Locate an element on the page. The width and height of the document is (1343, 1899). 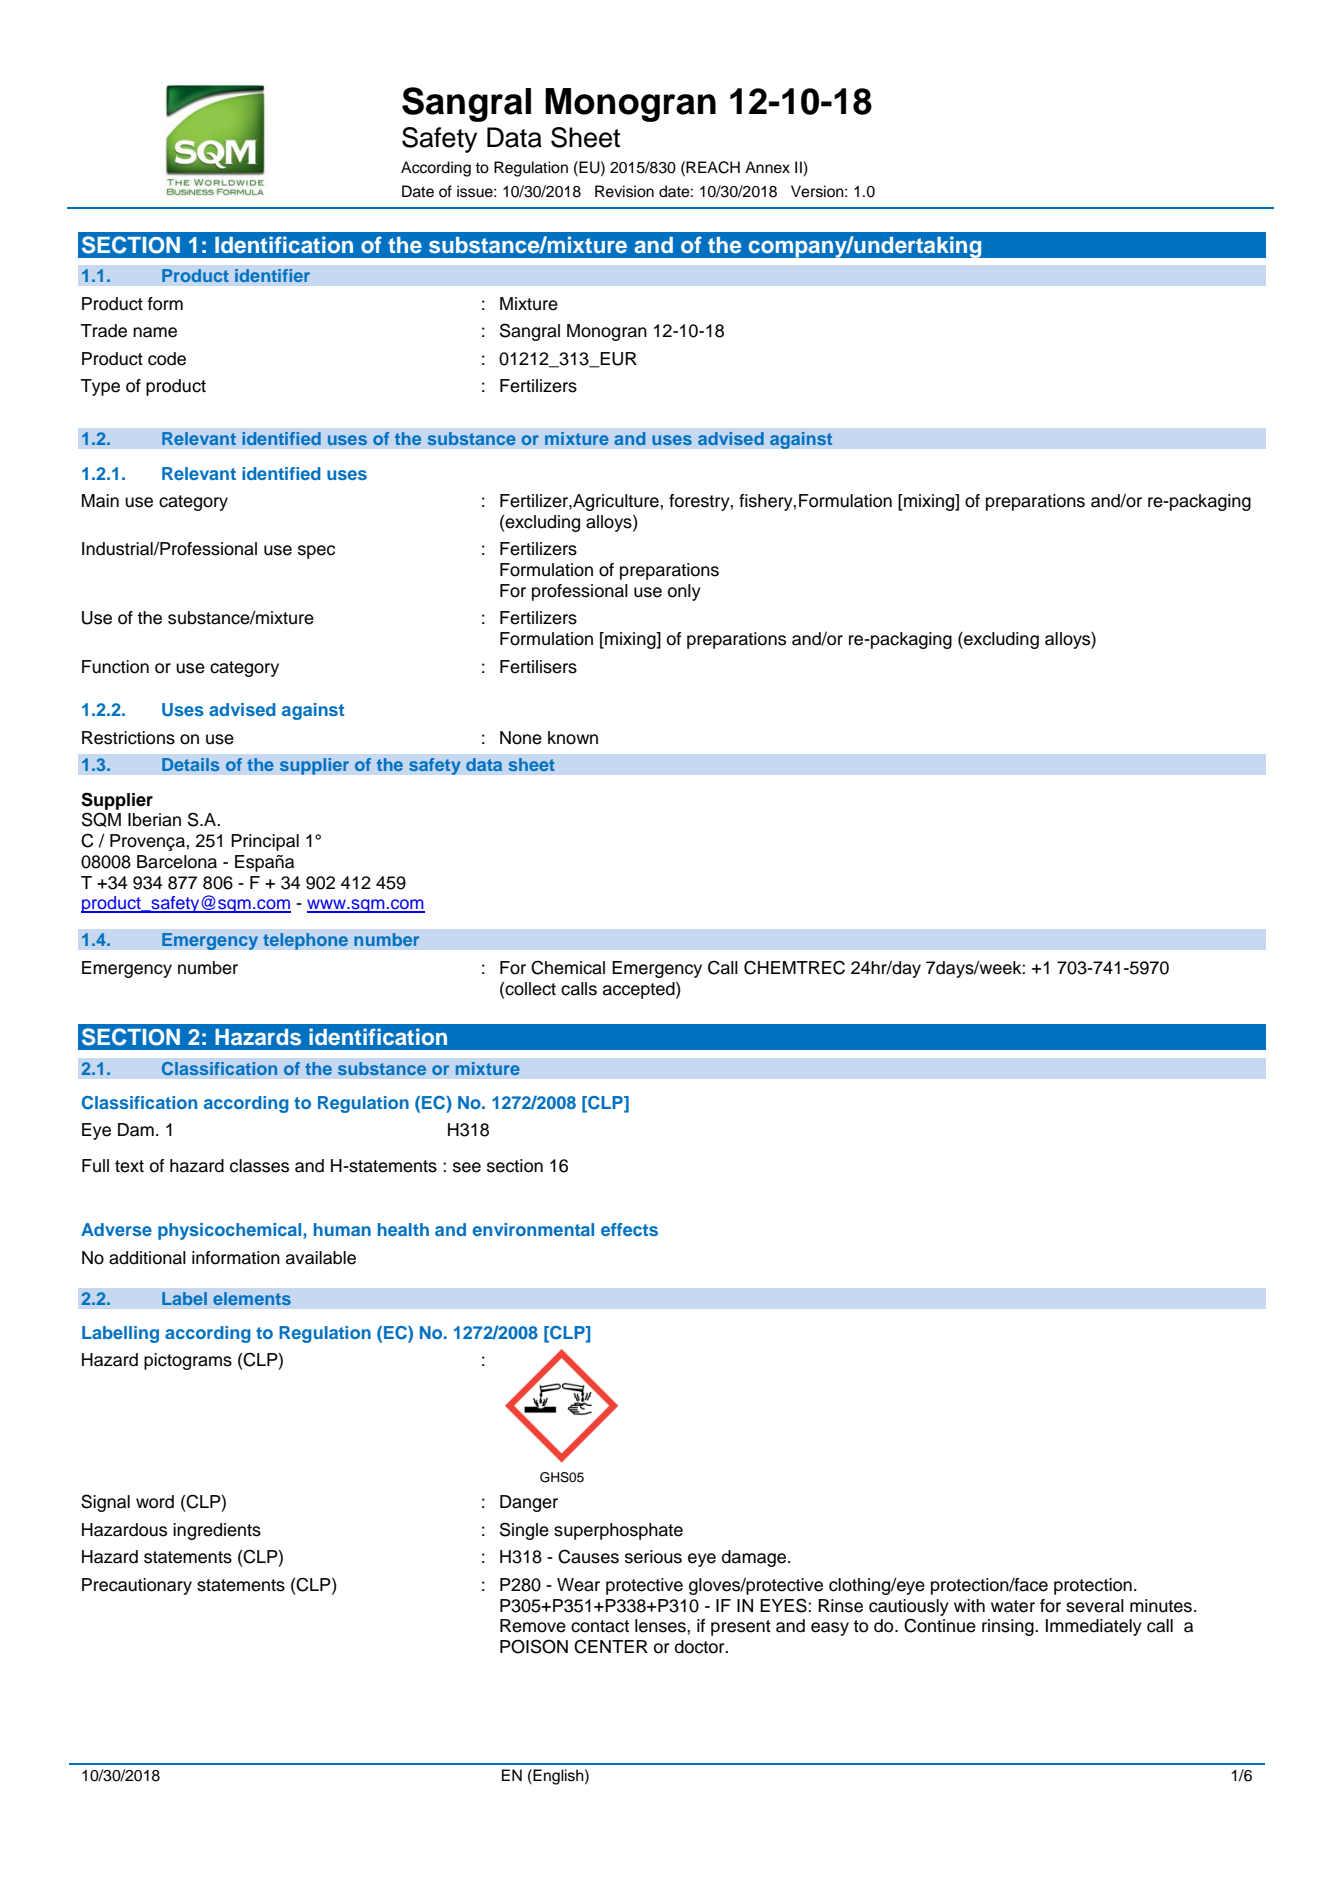
Precautionary is located at coordinates (137, 1586).
